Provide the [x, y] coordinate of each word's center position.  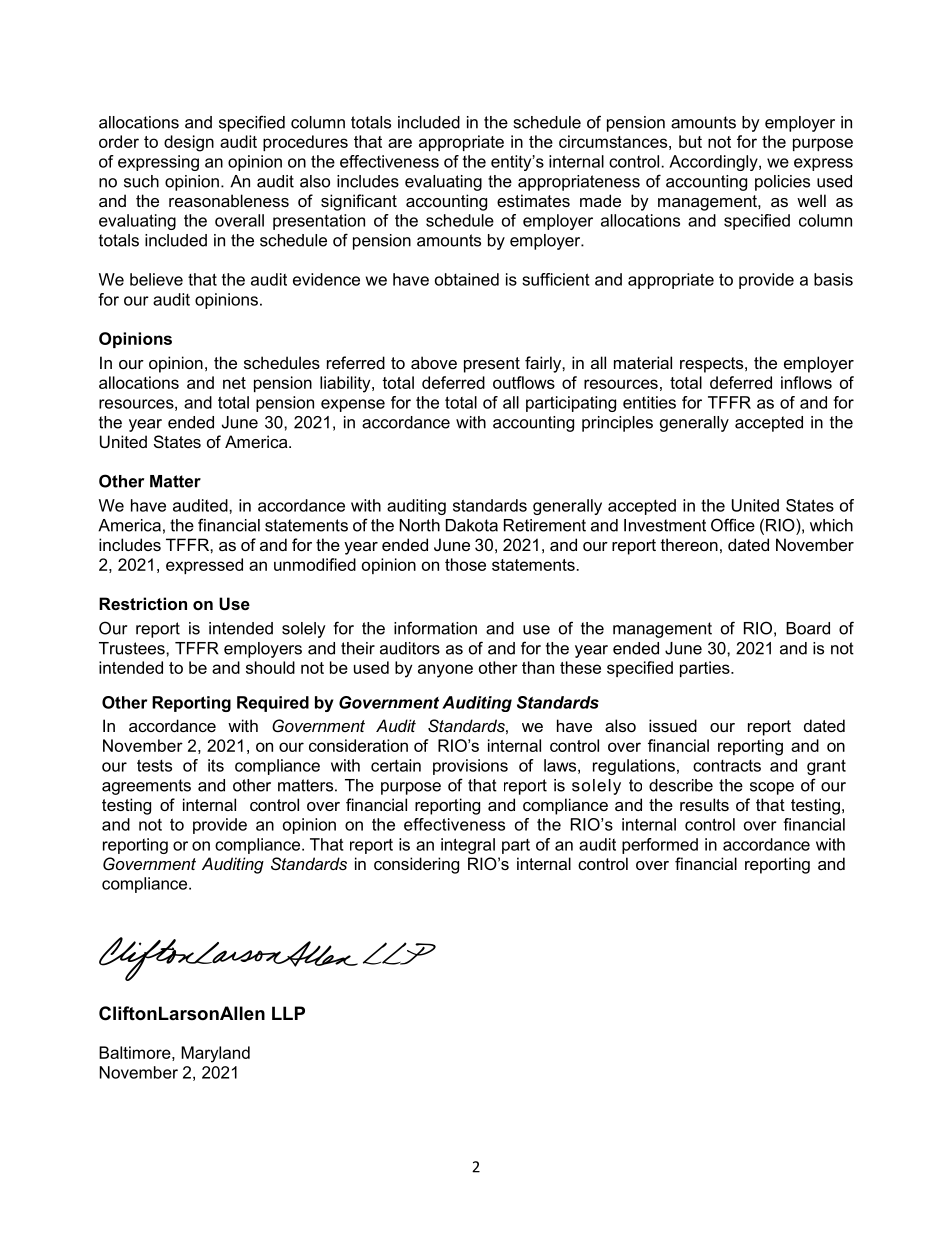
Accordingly [714, 163]
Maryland [215, 1054]
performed [660, 846]
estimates [533, 200]
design [189, 143]
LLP [288, 1013]
